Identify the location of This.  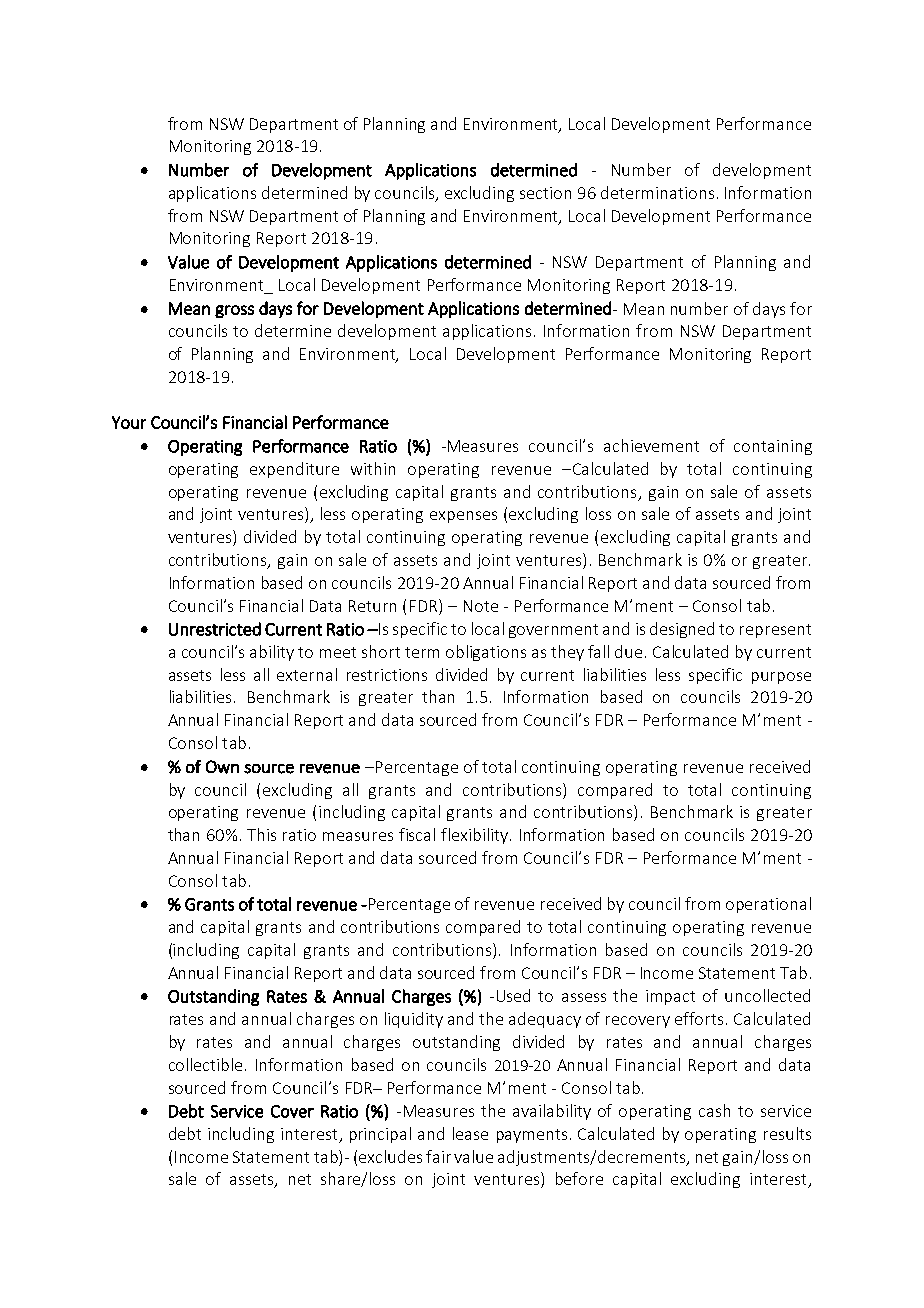
(261, 834).
